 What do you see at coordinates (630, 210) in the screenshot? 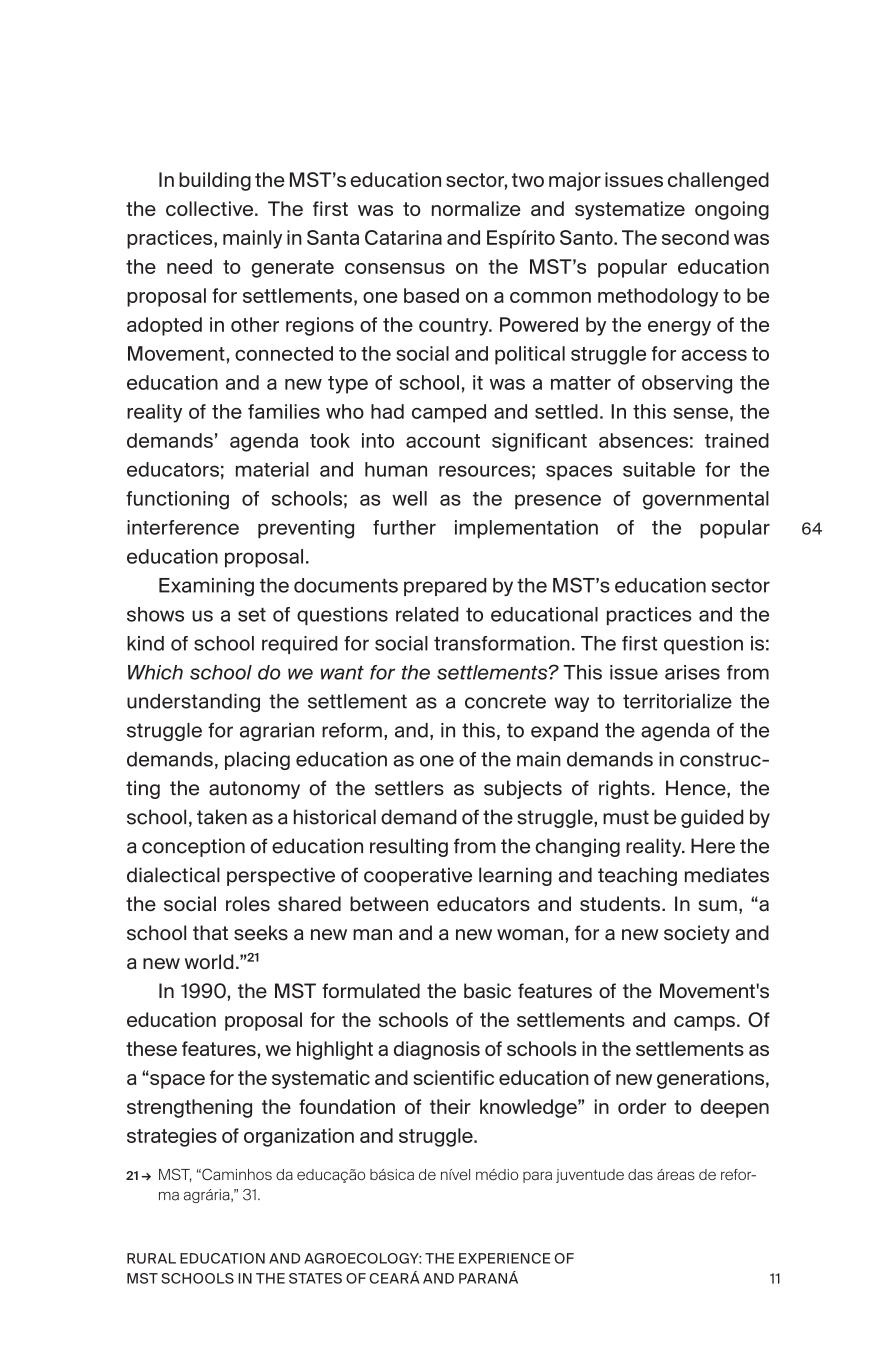
I see `systematize` at bounding box center [630, 210].
